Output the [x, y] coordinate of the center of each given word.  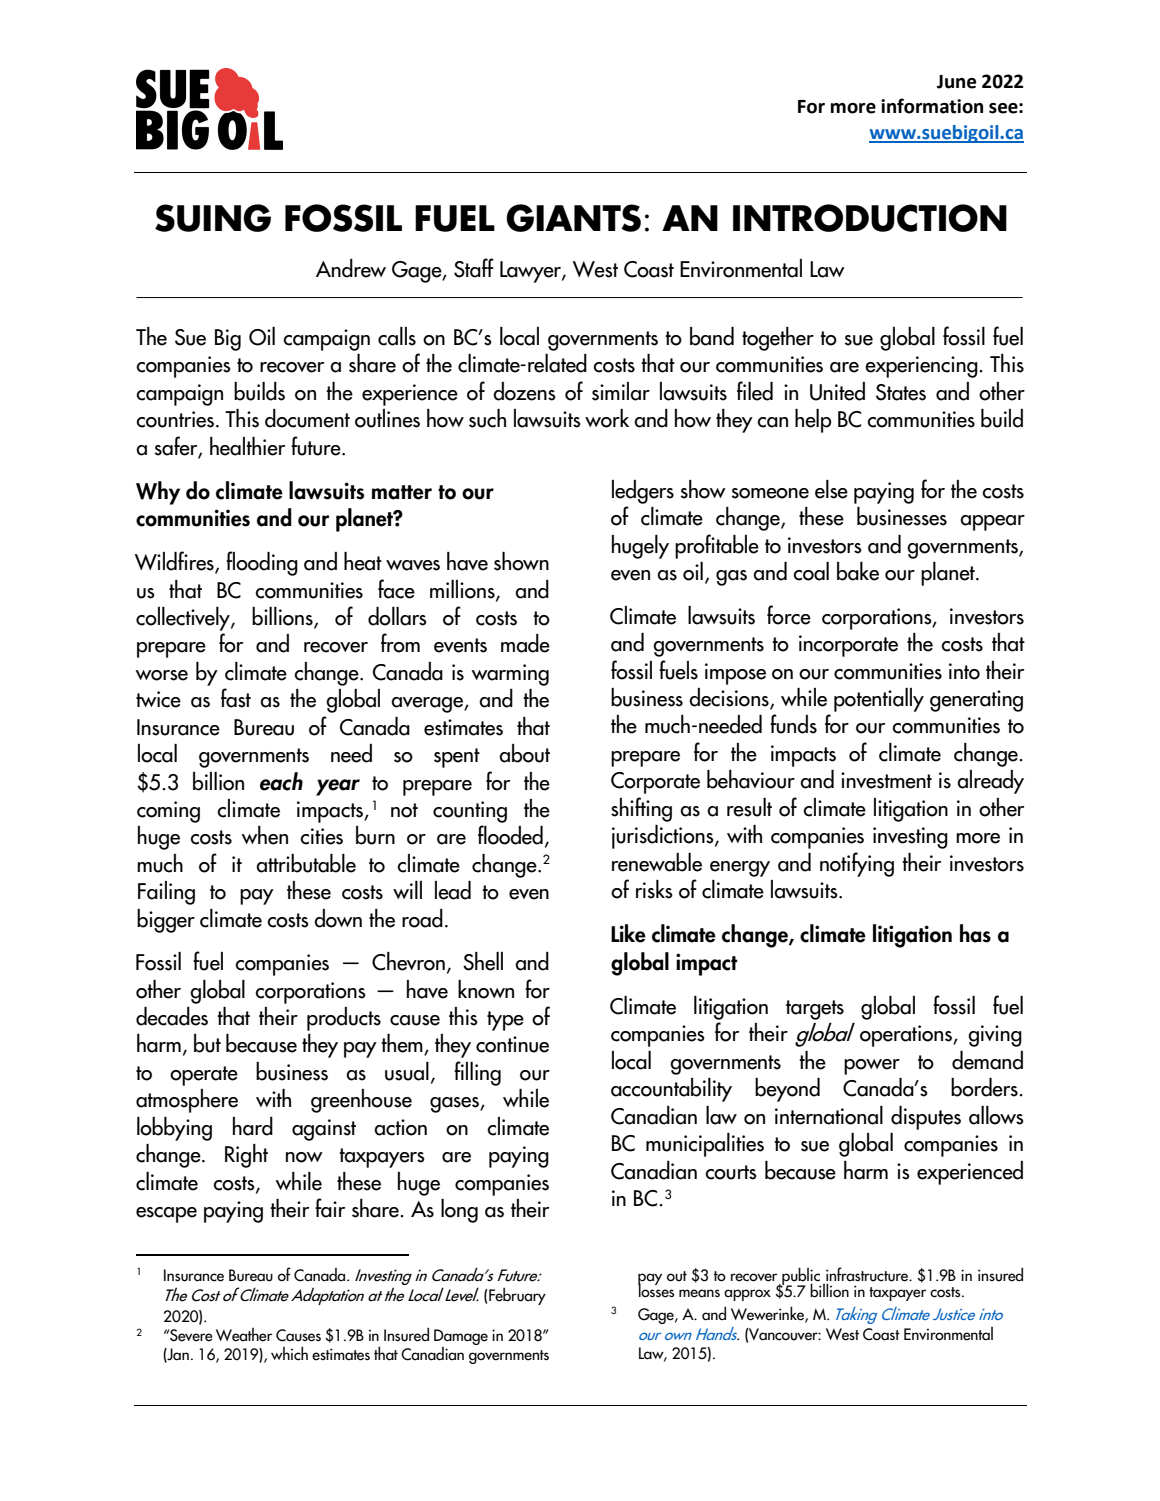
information [932, 106]
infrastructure [868, 1275]
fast [236, 698]
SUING [213, 218]
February [517, 1296]
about [524, 753]
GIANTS [573, 218]
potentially [879, 700]
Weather [244, 1335]
